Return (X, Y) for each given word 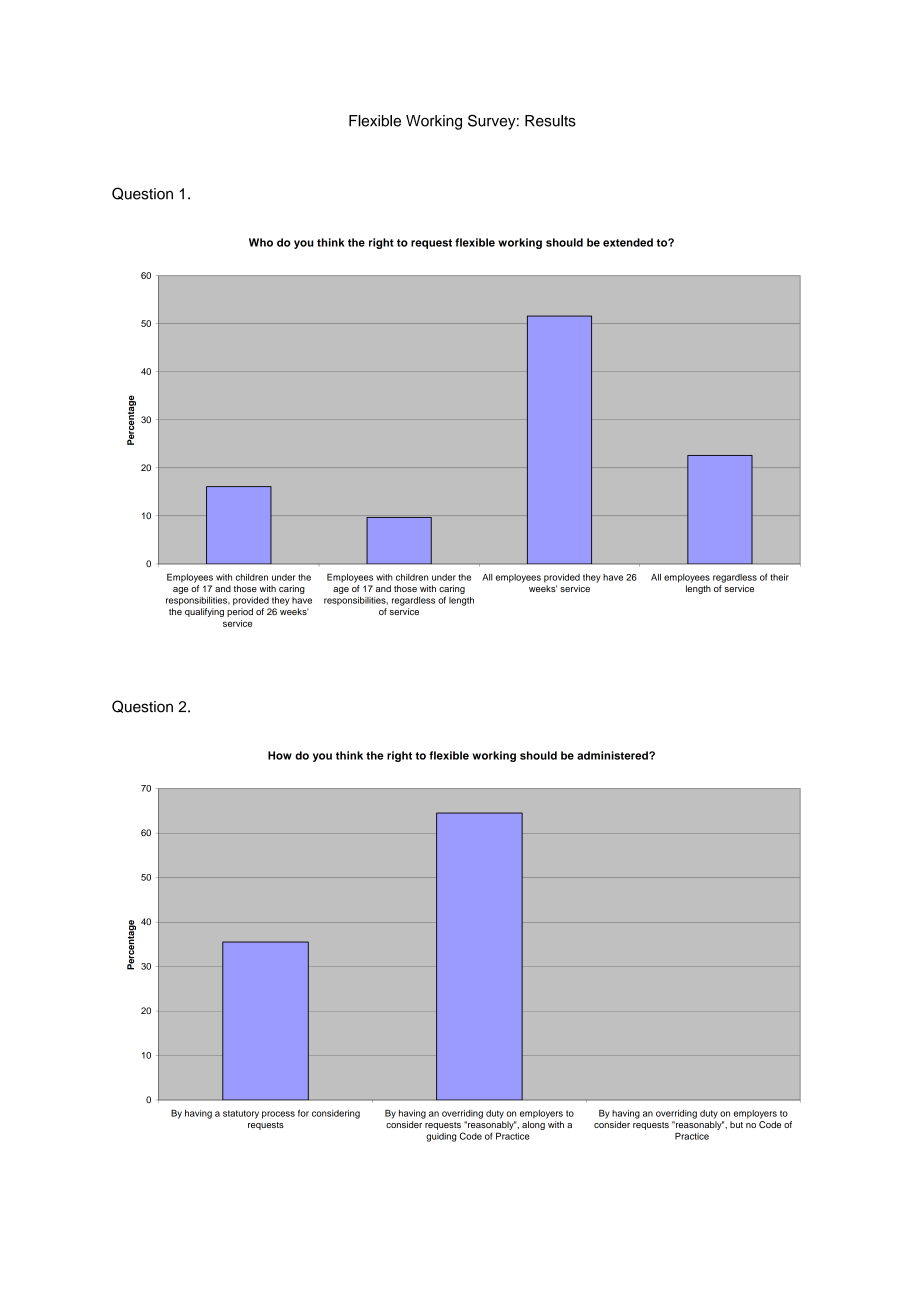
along (533, 1125)
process (278, 1115)
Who (261, 242)
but (736, 1124)
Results (550, 121)
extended (628, 242)
